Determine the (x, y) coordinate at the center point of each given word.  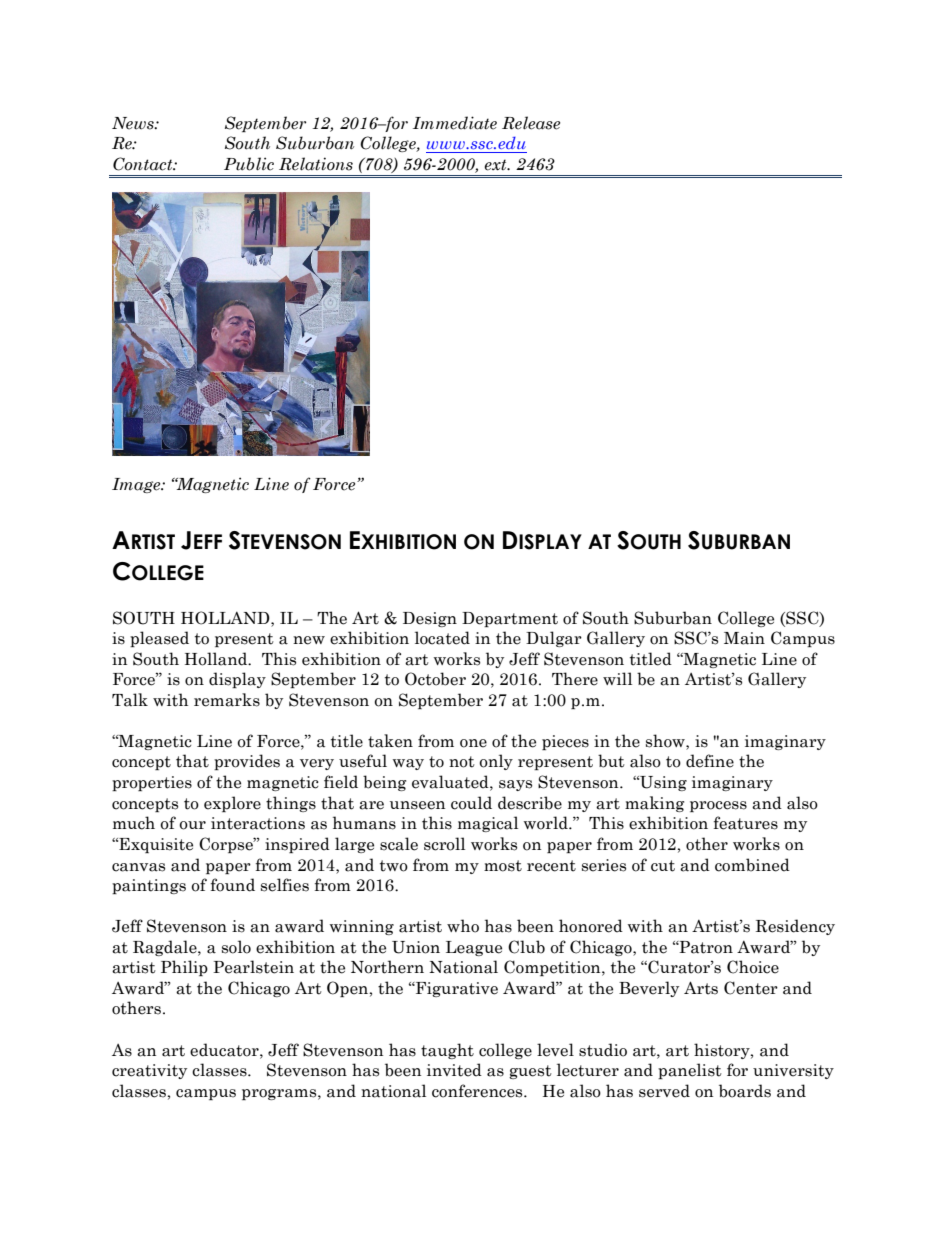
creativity (149, 1071)
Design (430, 619)
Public (249, 164)
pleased (159, 639)
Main (744, 638)
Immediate (455, 123)
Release (531, 123)
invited (454, 1070)
